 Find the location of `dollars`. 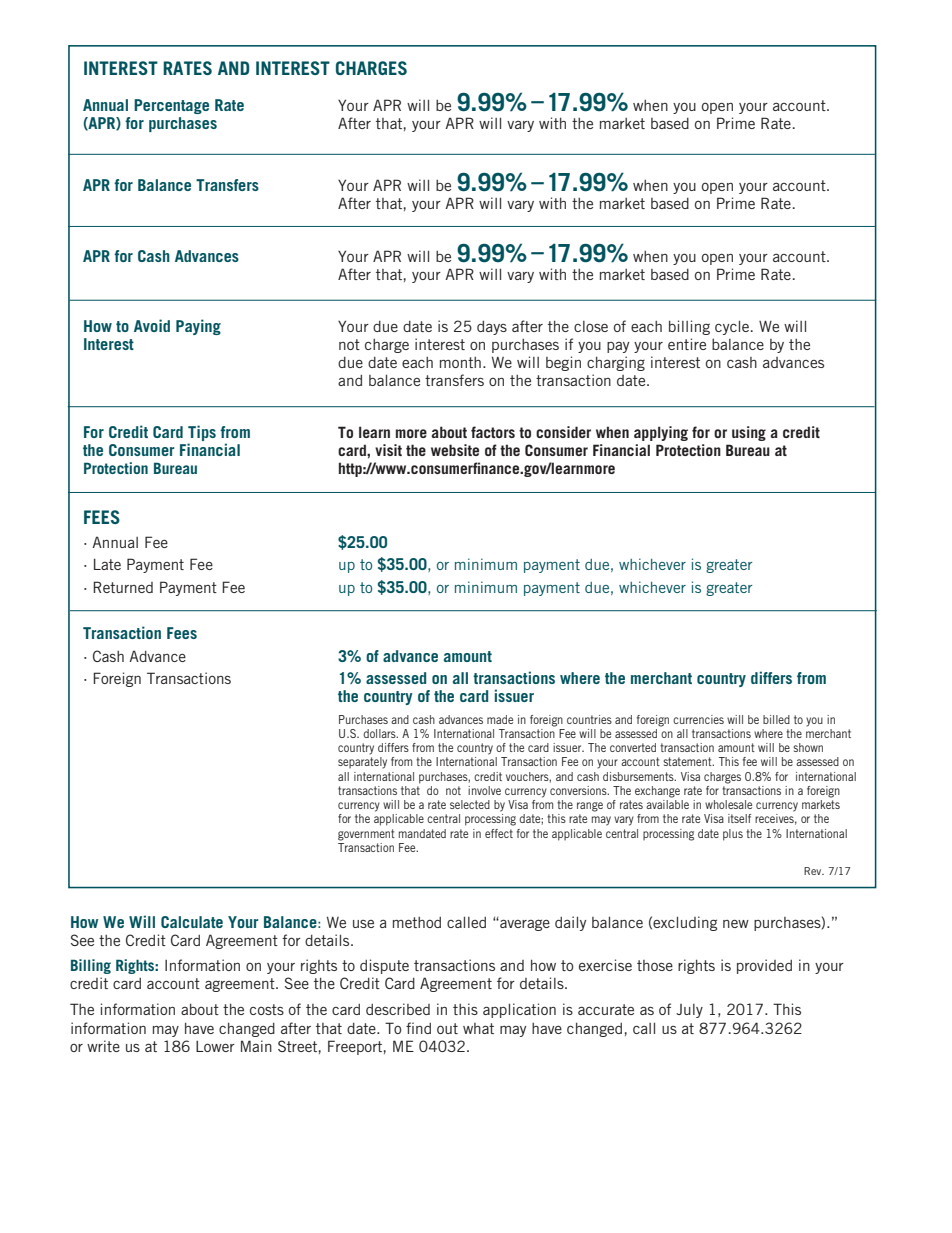

dollars is located at coordinates (380, 733).
